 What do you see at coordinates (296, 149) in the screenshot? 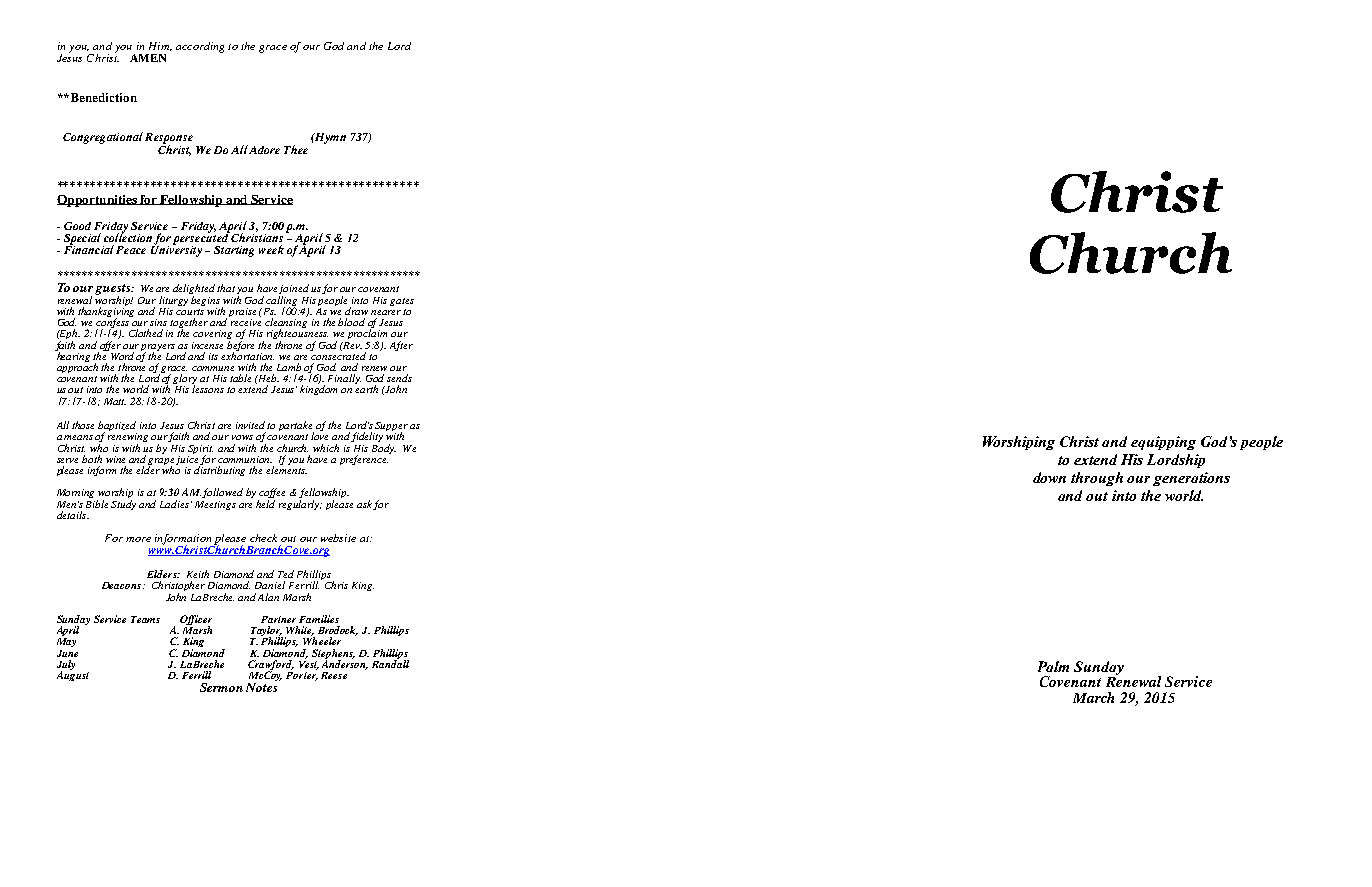
I see `Thee` at bounding box center [296, 149].
